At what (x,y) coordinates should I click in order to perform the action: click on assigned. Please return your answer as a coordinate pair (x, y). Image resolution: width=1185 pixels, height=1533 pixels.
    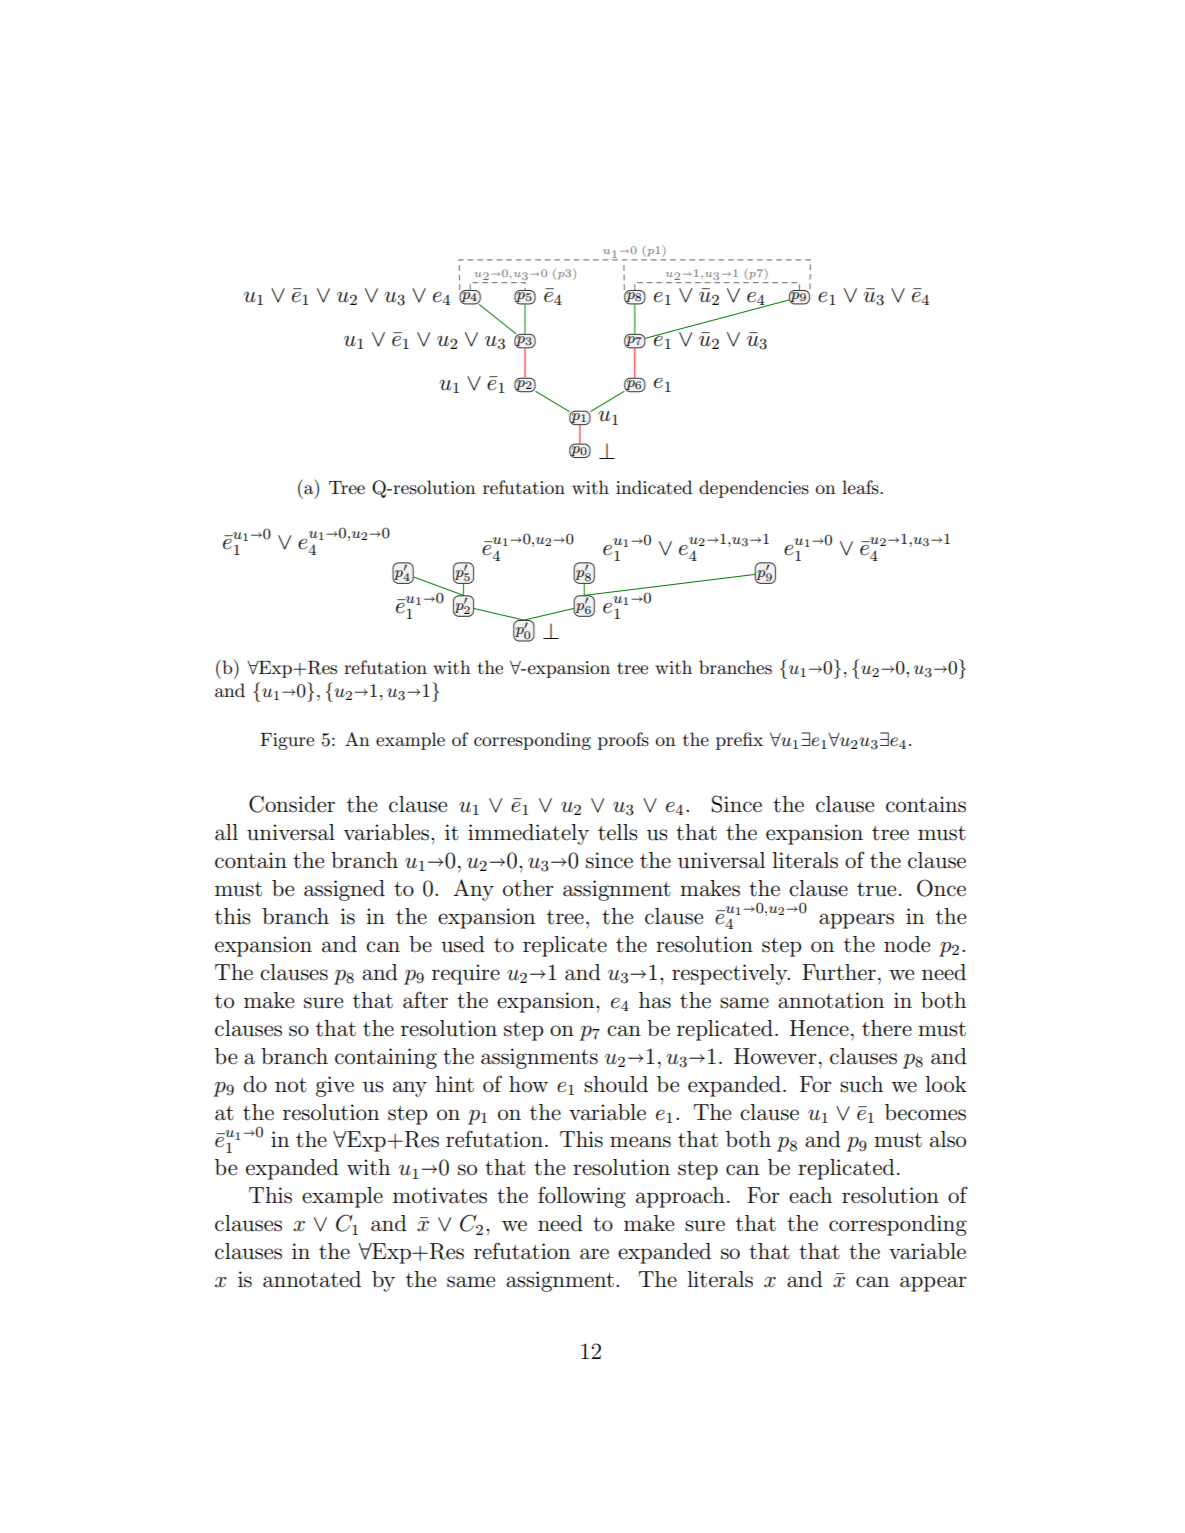
    Looking at the image, I should click on (344, 890).
